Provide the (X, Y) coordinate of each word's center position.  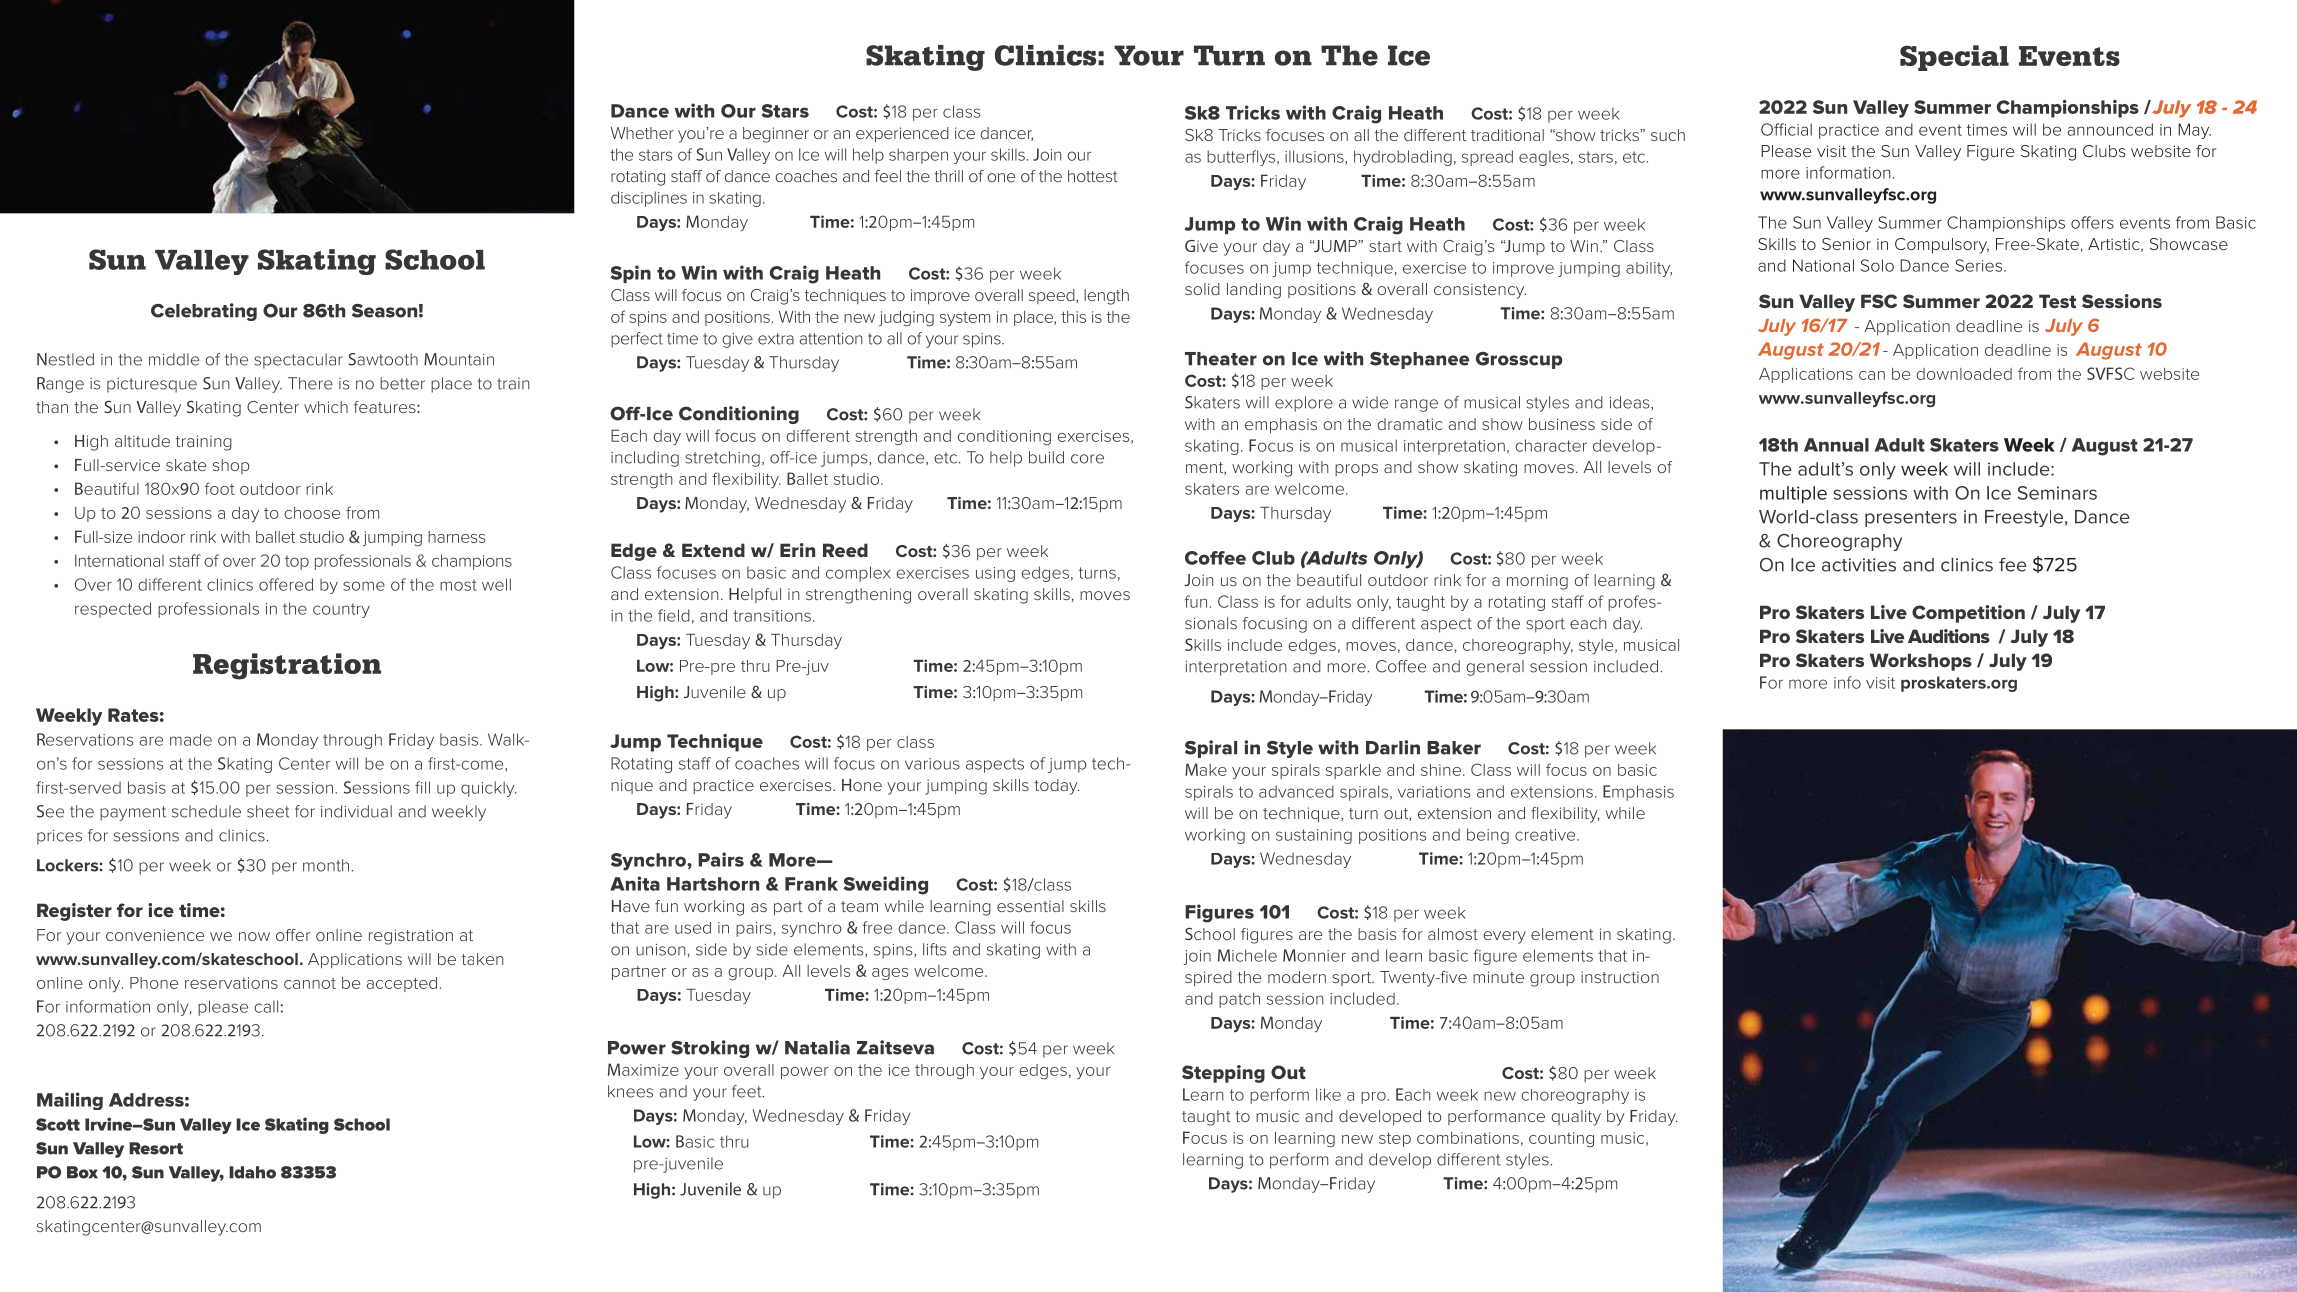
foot (220, 488)
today (1056, 787)
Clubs (2104, 151)
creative (1546, 835)
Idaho (252, 1172)
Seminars (2057, 493)
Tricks (1253, 112)
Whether (642, 133)
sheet (268, 811)
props (1356, 470)
